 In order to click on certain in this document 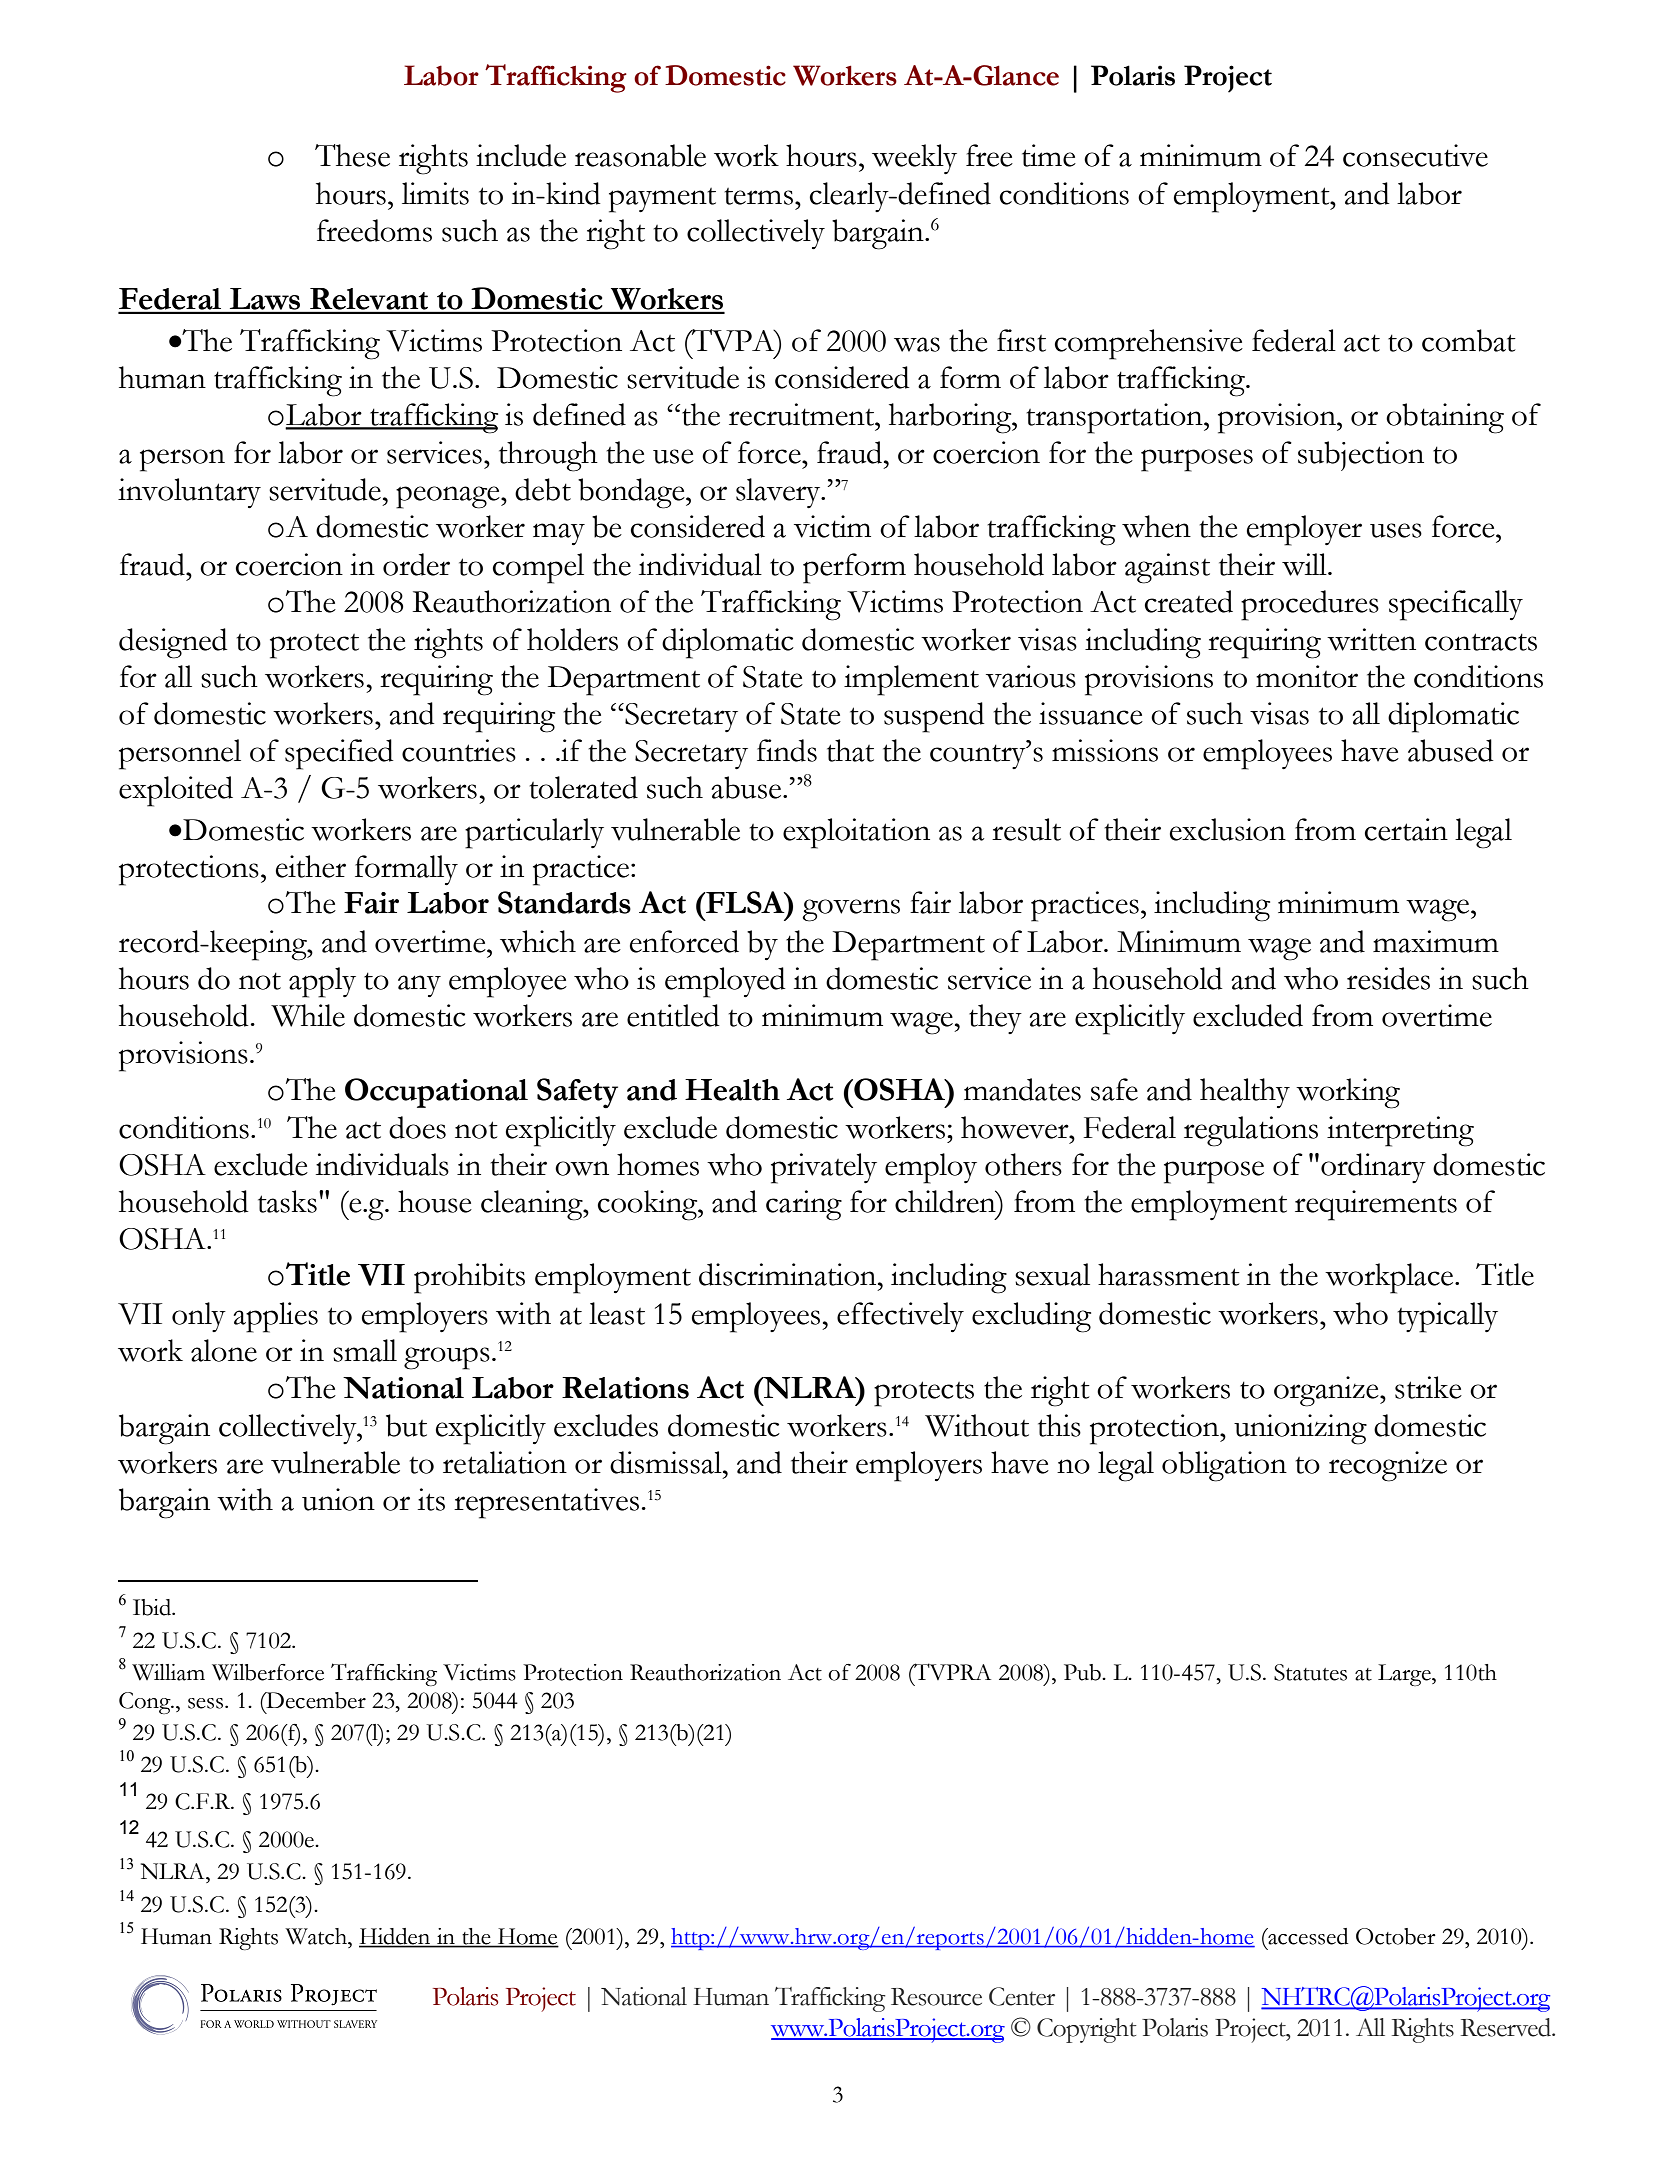, I will do `click(1406, 829)`.
